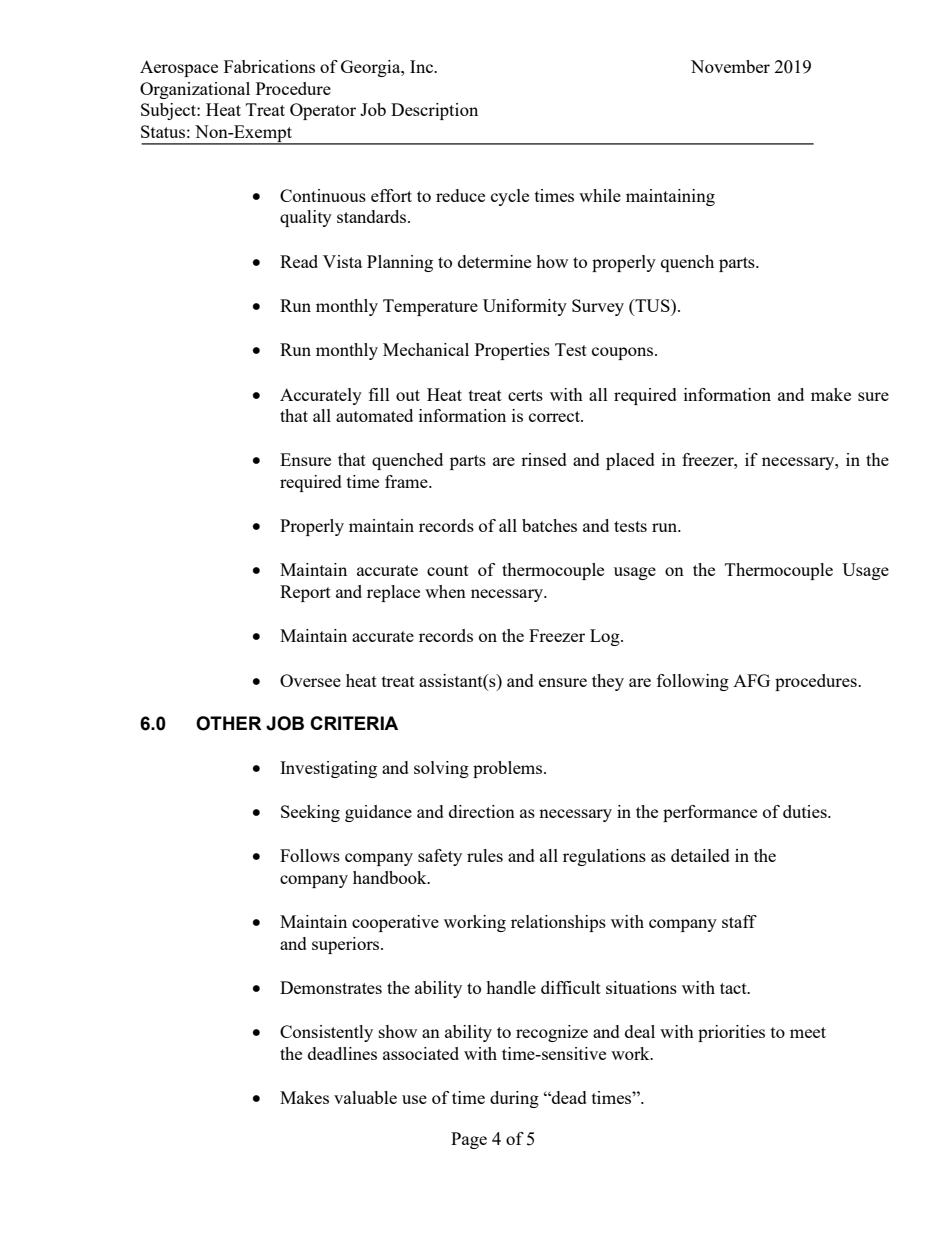 Image resolution: width=952 pixels, height=1233 pixels. What do you see at coordinates (305, 593) in the image?
I see `Report` at bounding box center [305, 593].
